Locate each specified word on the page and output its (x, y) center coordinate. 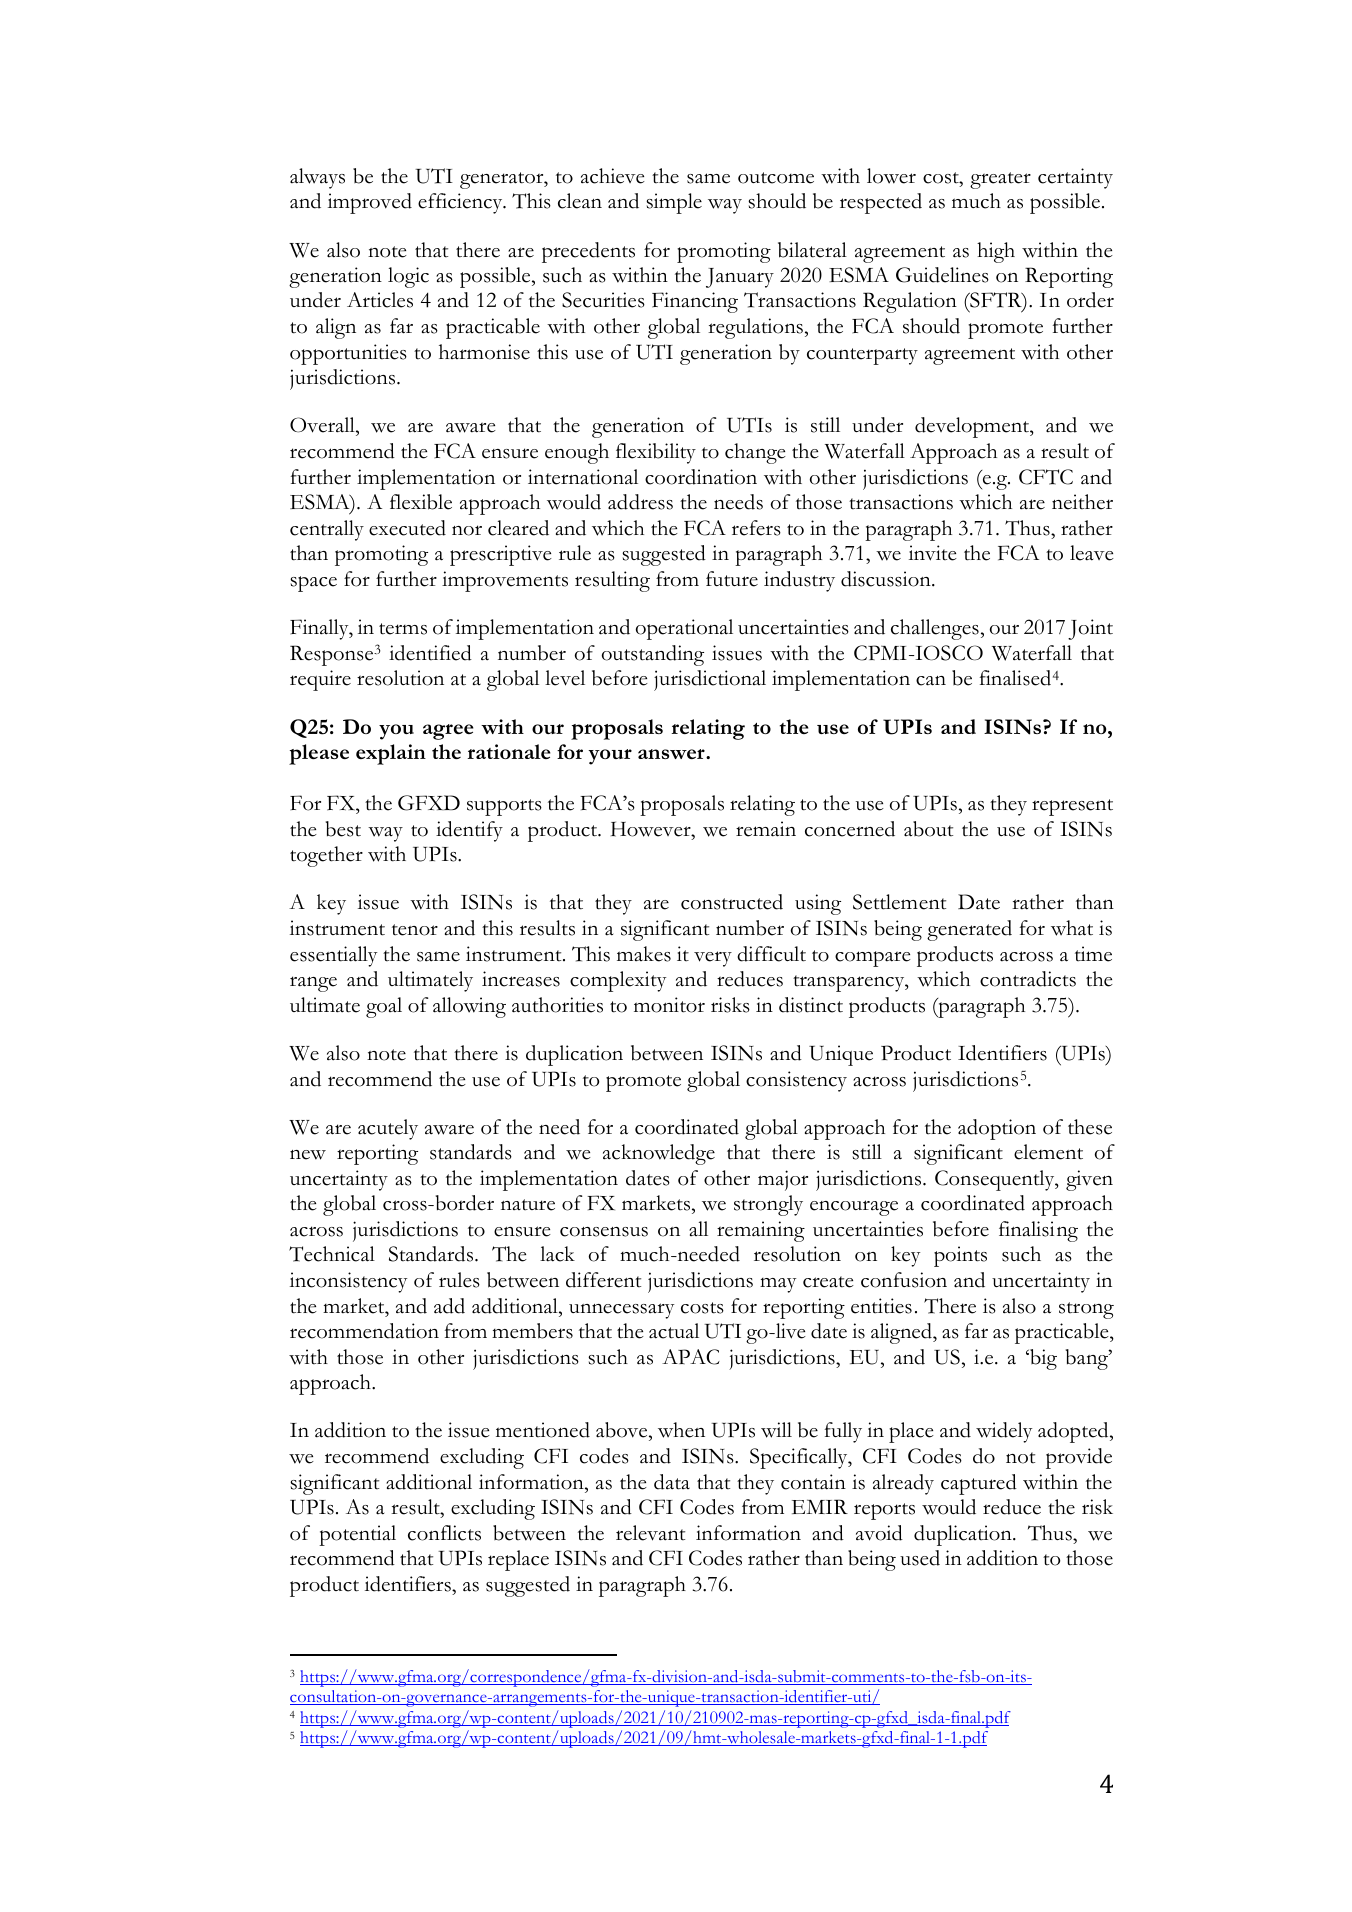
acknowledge (659, 1154)
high (996, 252)
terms (403, 629)
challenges (935, 629)
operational (684, 629)
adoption (997, 1129)
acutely (388, 1129)
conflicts (444, 1533)
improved (370, 203)
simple (674, 203)
